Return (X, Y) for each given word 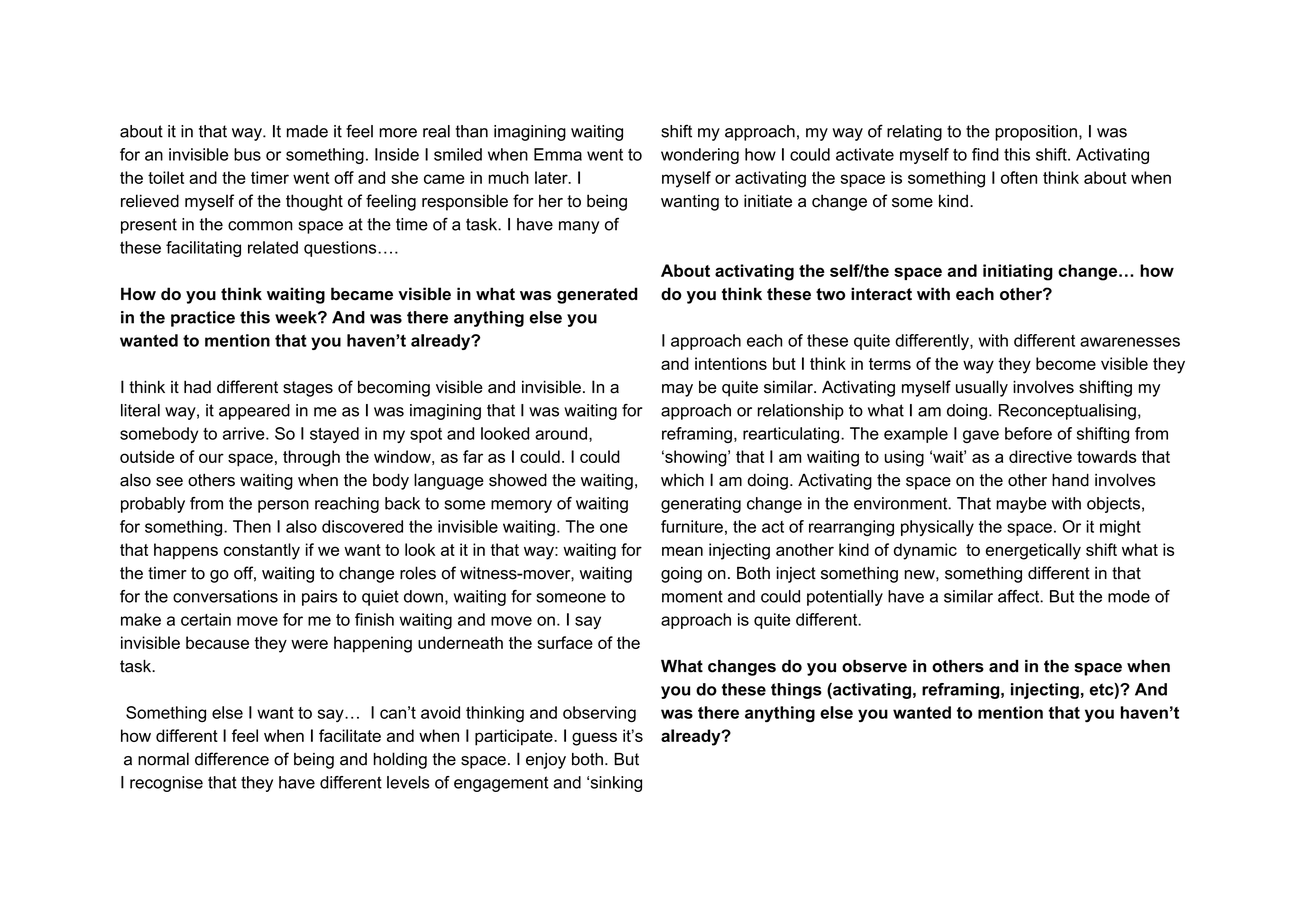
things (796, 691)
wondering (700, 156)
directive (1040, 456)
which (682, 480)
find (985, 154)
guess (594, 739)
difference (232, 759)
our (211, 458)
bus (247, 154)
